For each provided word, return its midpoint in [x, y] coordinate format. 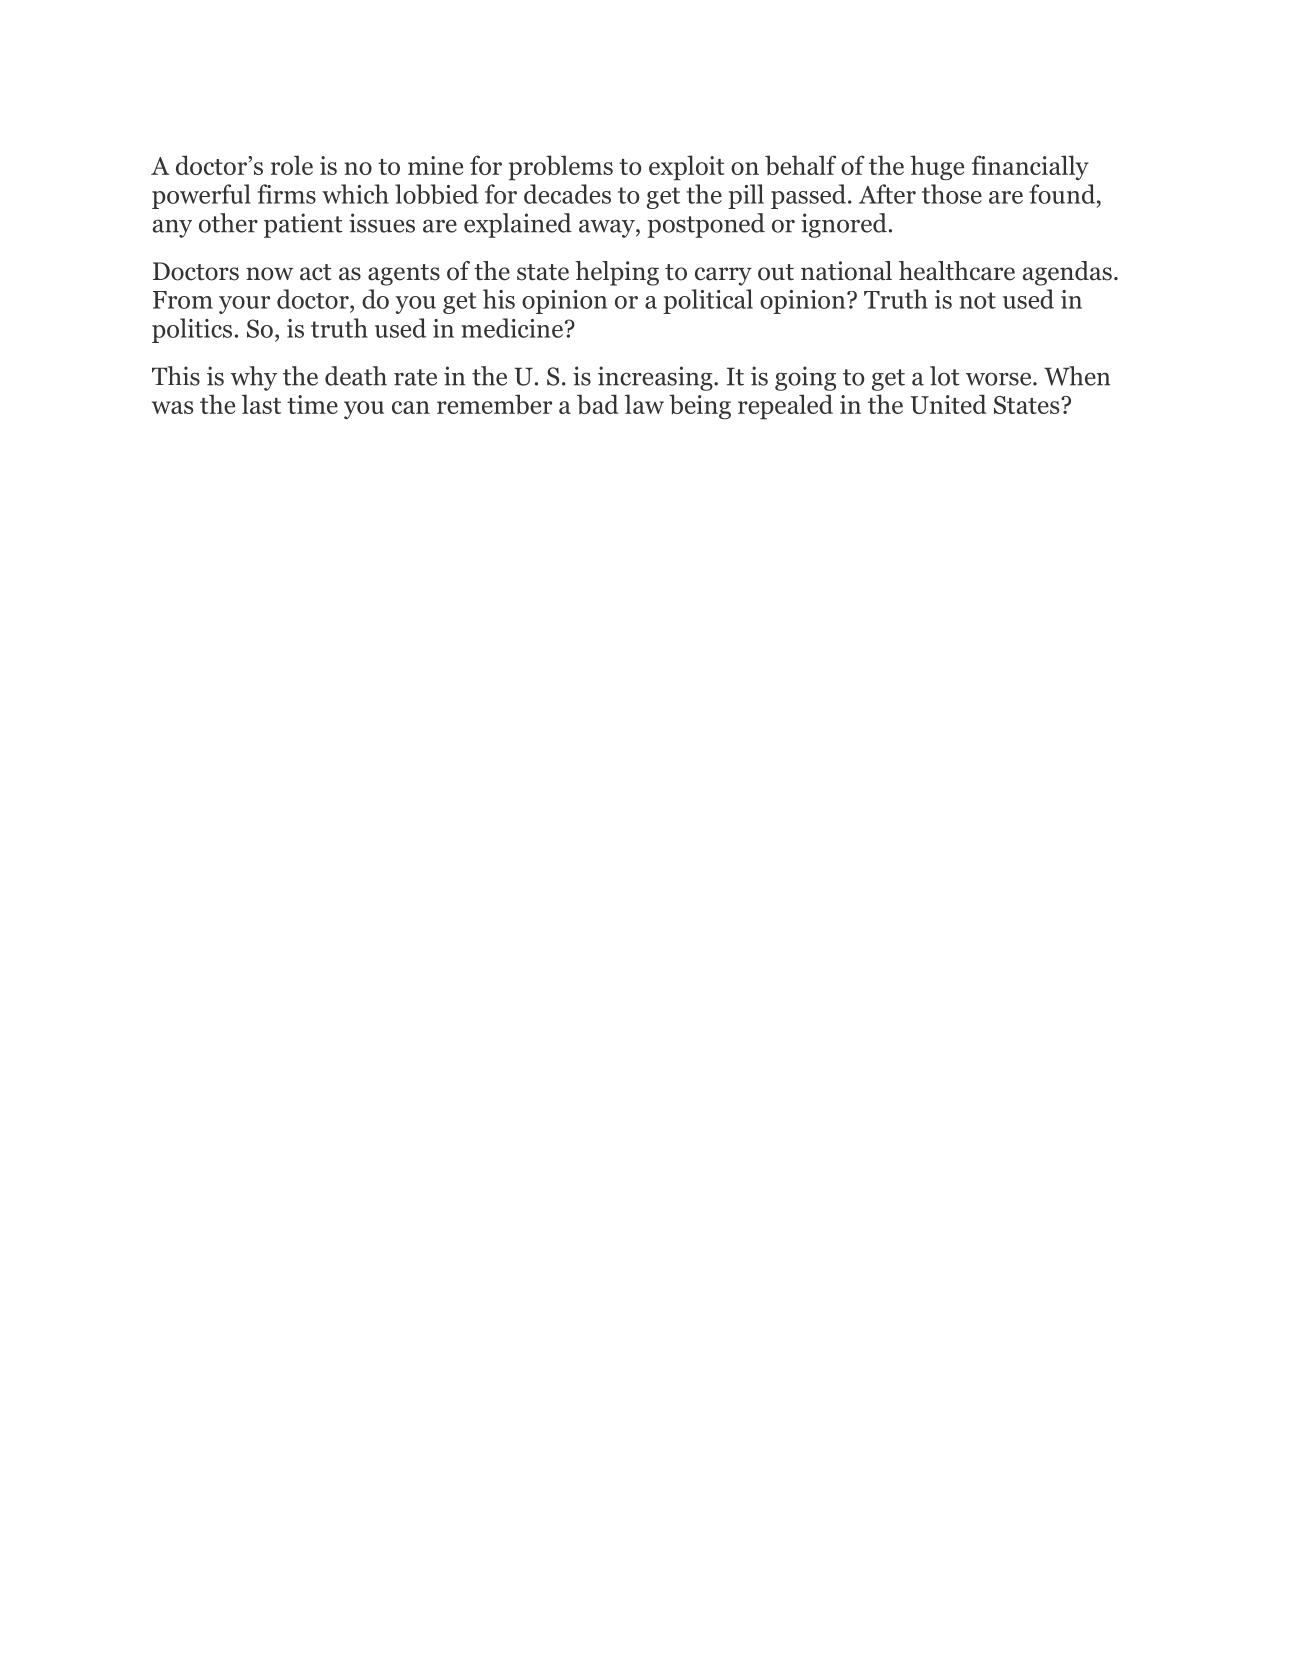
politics [192, 330]
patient [303, 225]
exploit [687, 167]
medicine [512, 328]
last [261, 404]
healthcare [957, 271]
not [977, 300]
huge [937, 167]
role [292, 165]
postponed [706, 225]
